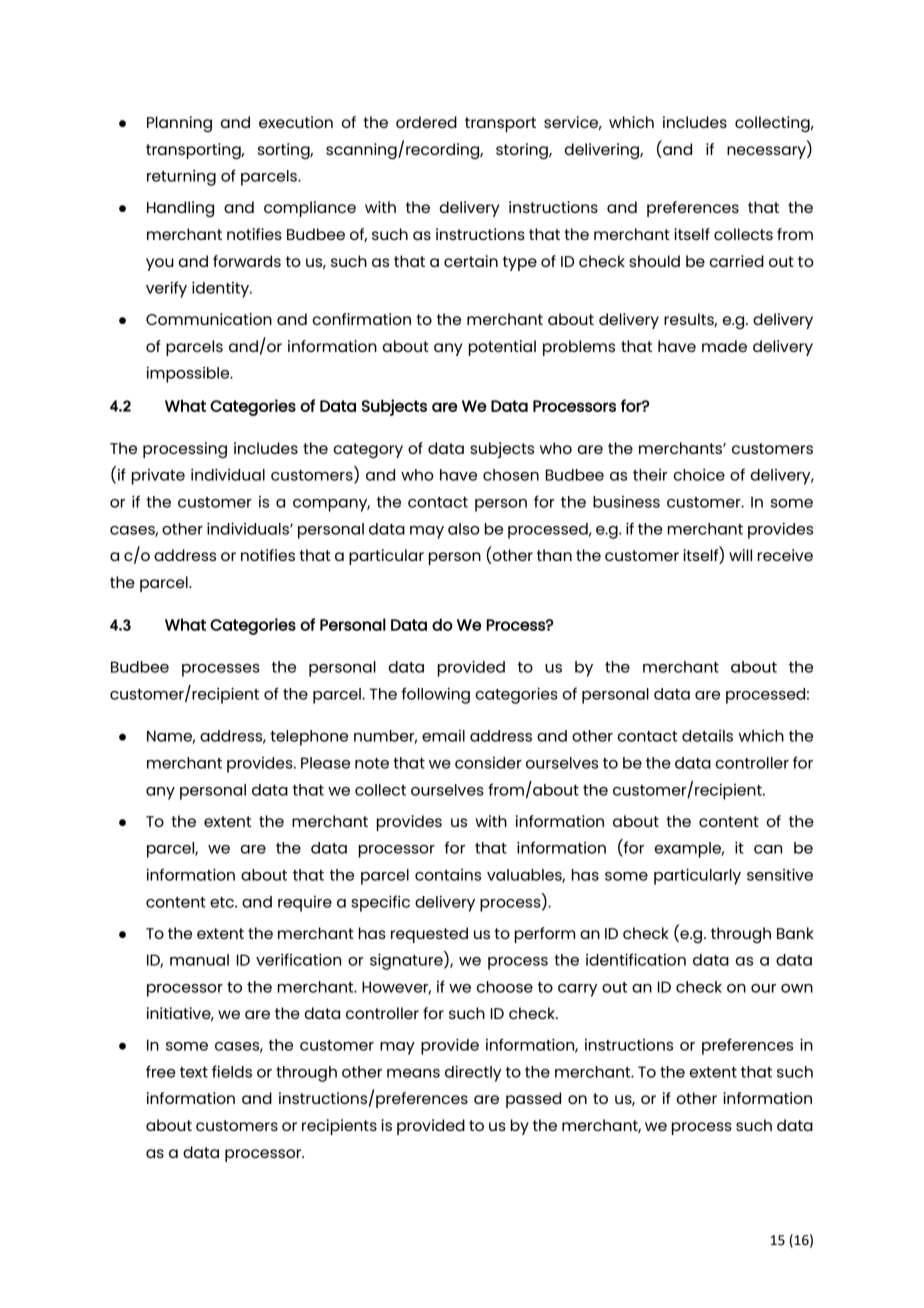  I want to click on will, so click(740, 555).
